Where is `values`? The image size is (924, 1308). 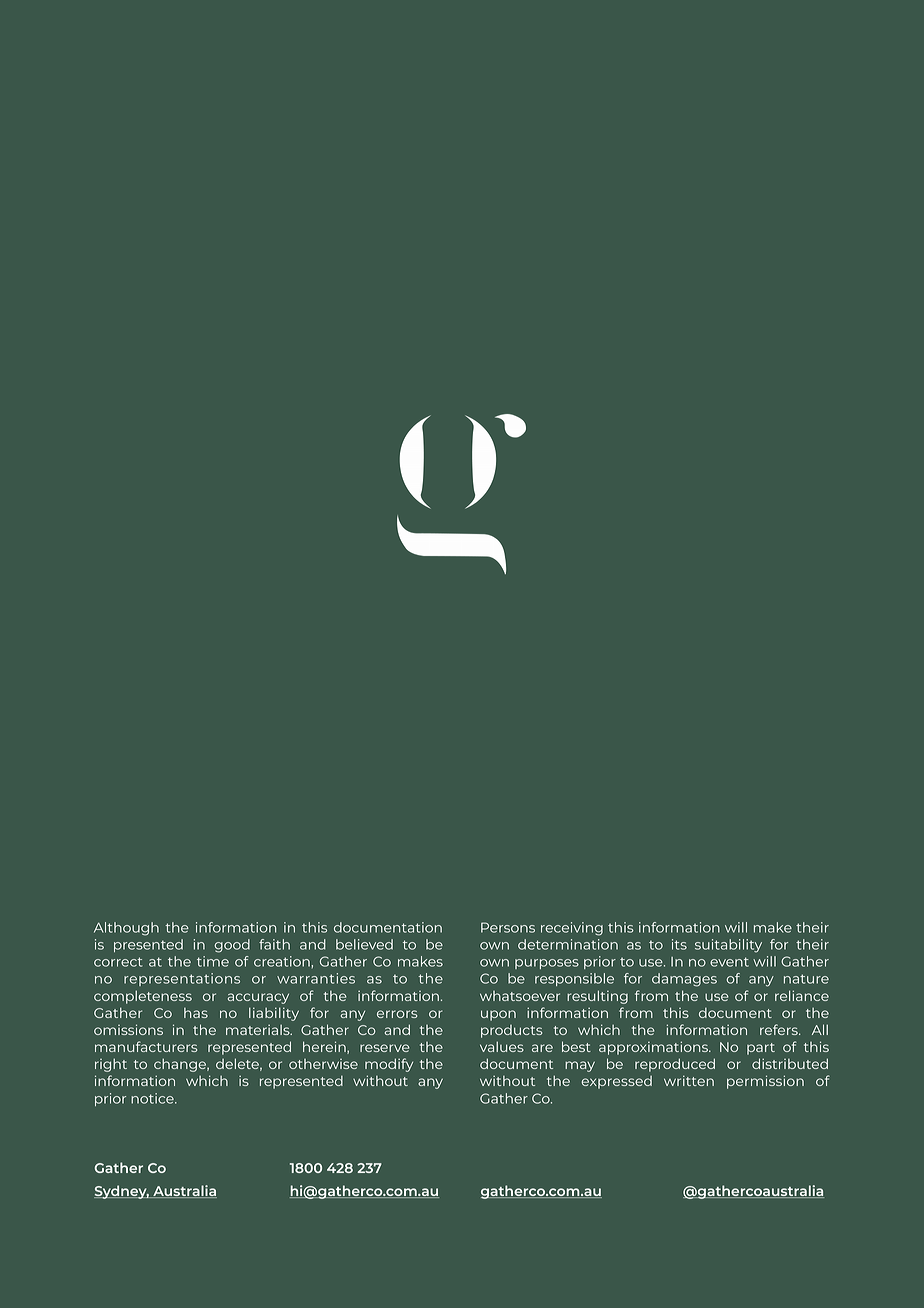
values is located at coordinates (502, 1046).
